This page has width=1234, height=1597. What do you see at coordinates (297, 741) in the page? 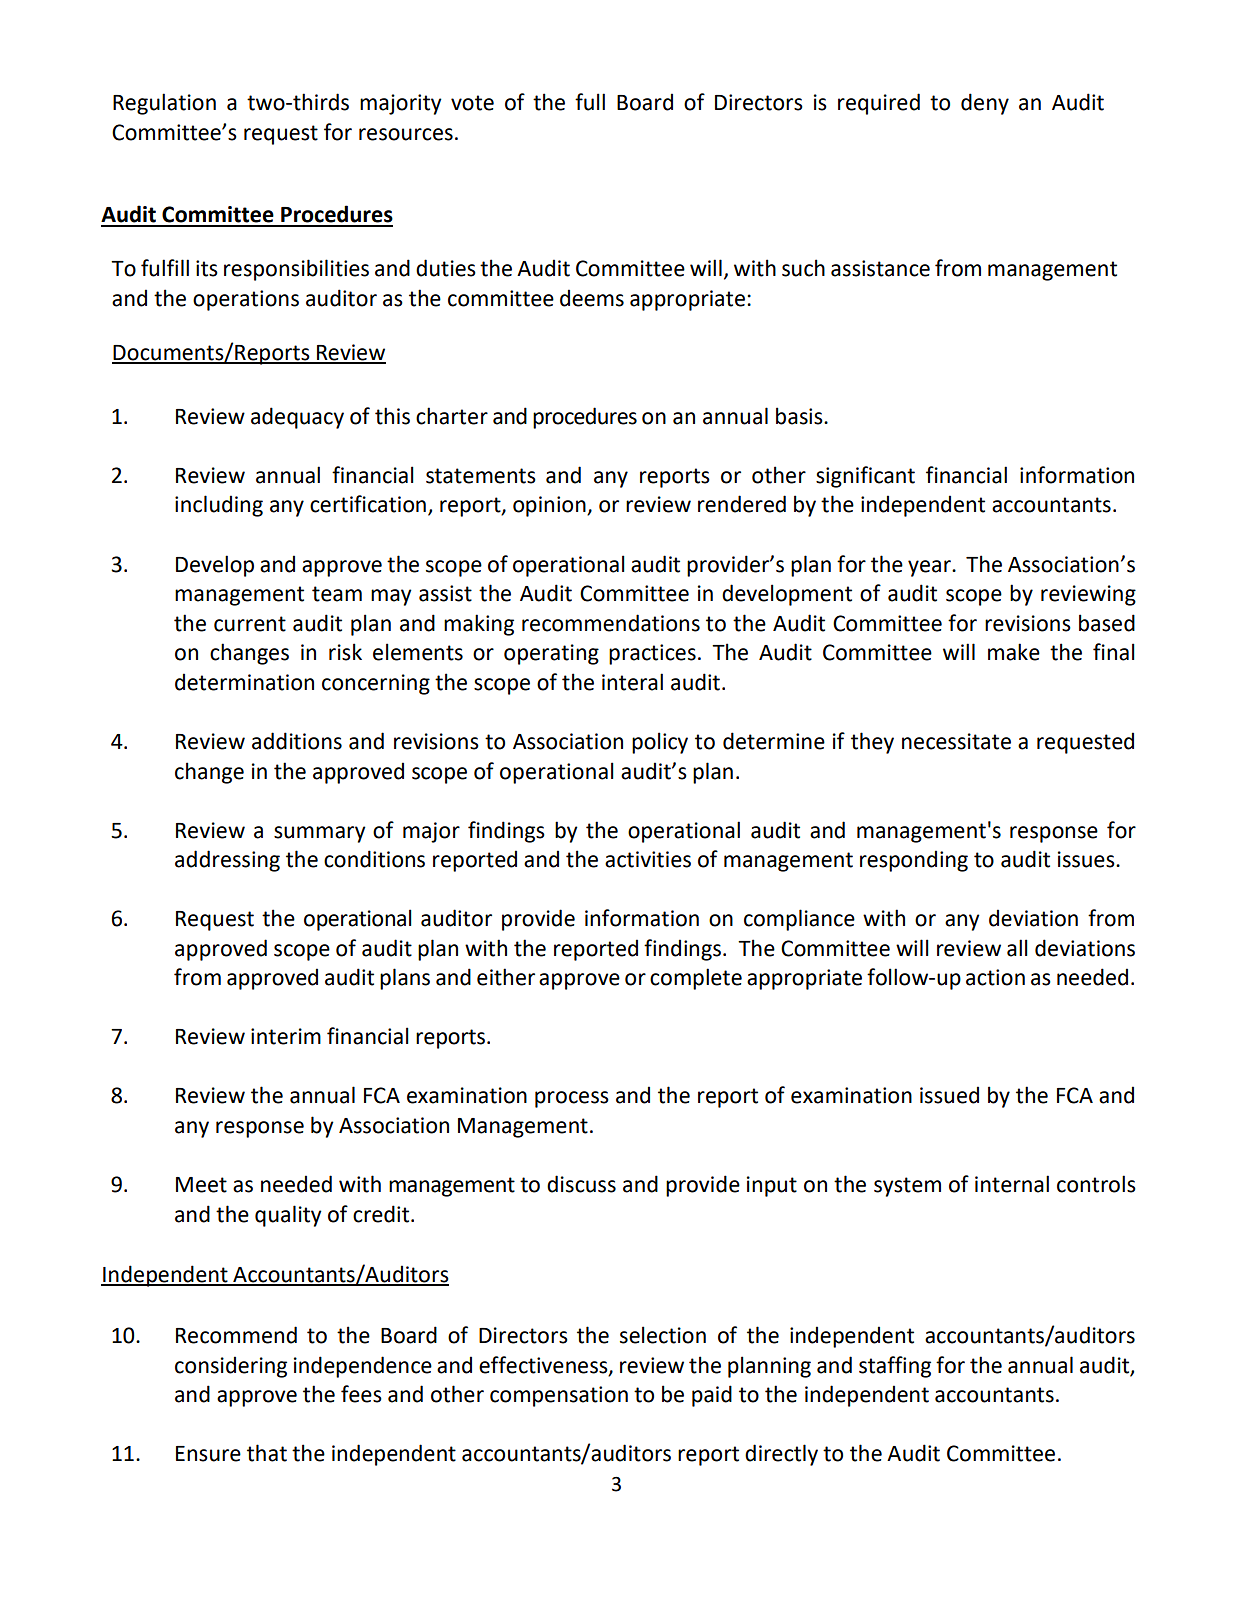
I see `additions` at bounding box center [297, 741].
